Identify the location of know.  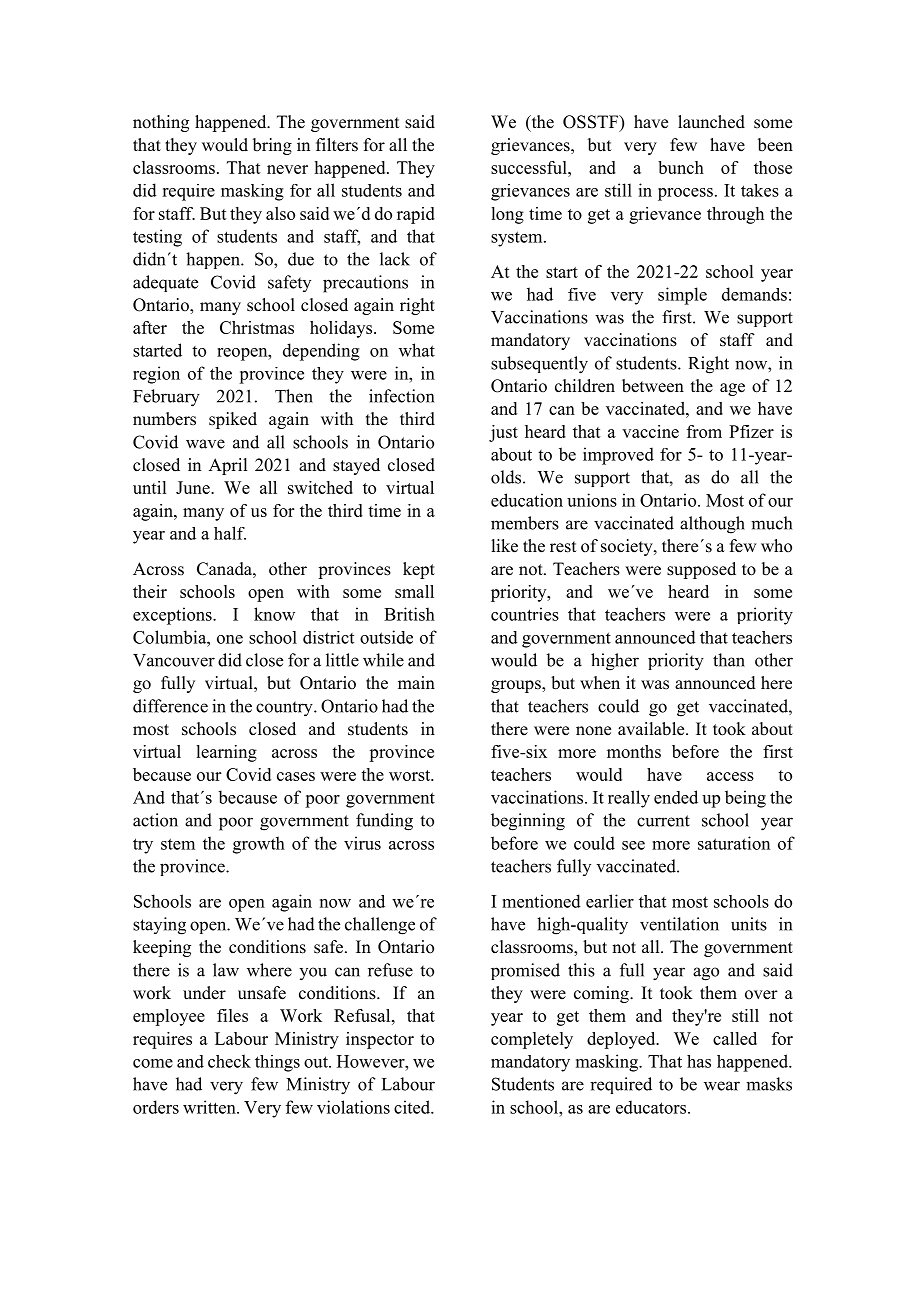
(274, 614).
